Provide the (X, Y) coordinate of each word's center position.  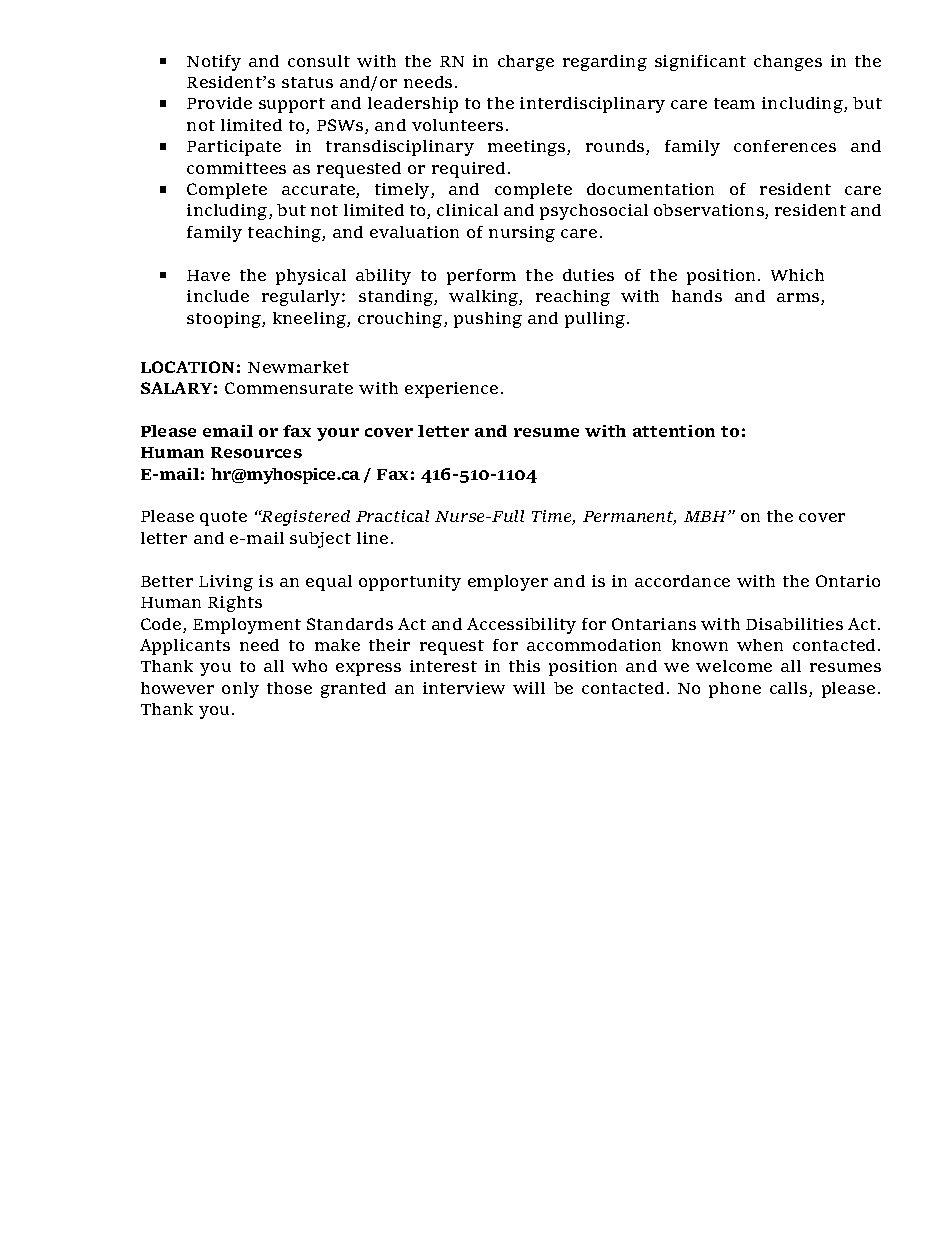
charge (526, 63)
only (240, 690)
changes (788, 63)
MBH (706, 516)
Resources (256, 452)
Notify (214, 63)
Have (208, 275)
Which (797, 275)
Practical (392, 516)
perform (481, 277)
